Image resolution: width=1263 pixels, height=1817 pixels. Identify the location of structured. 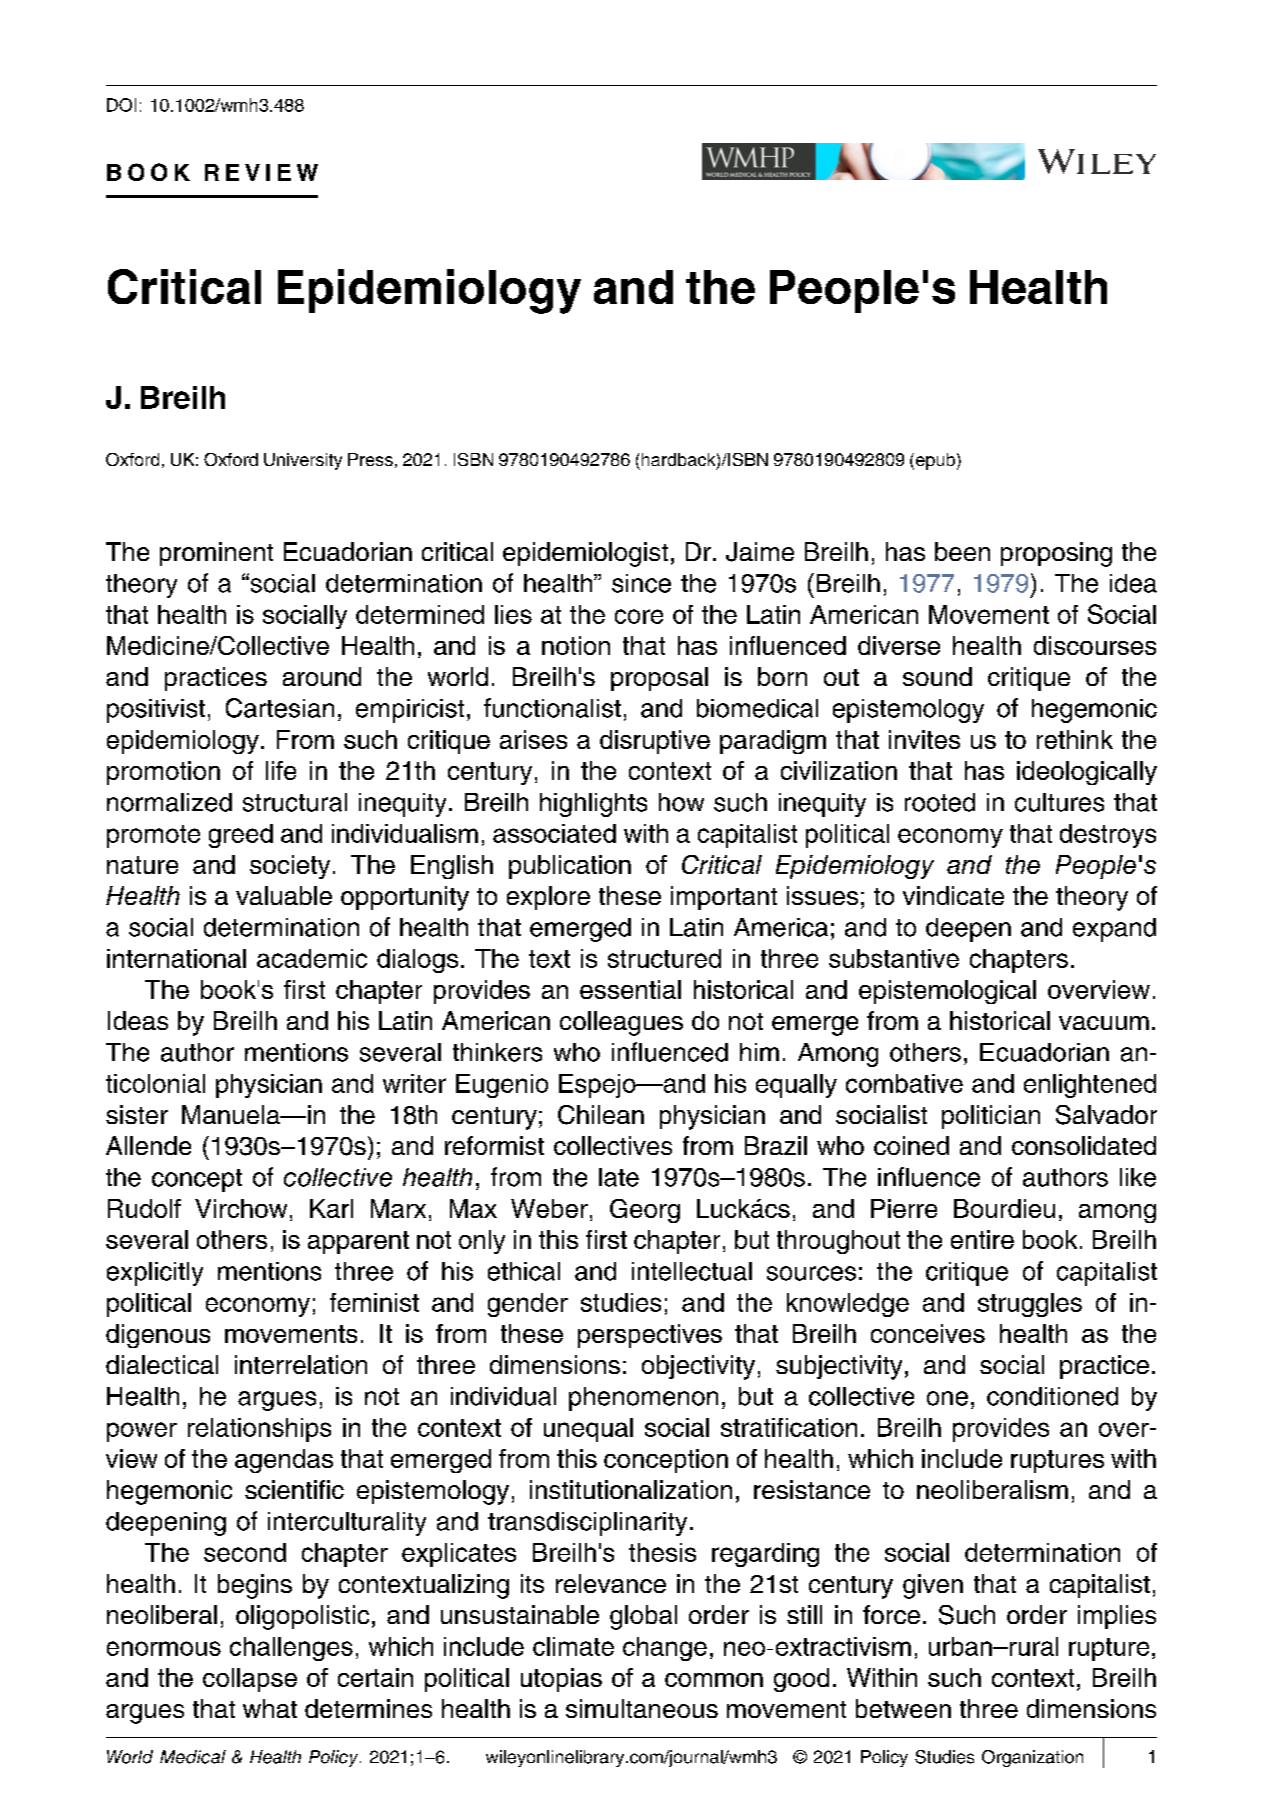
(664, 958).
